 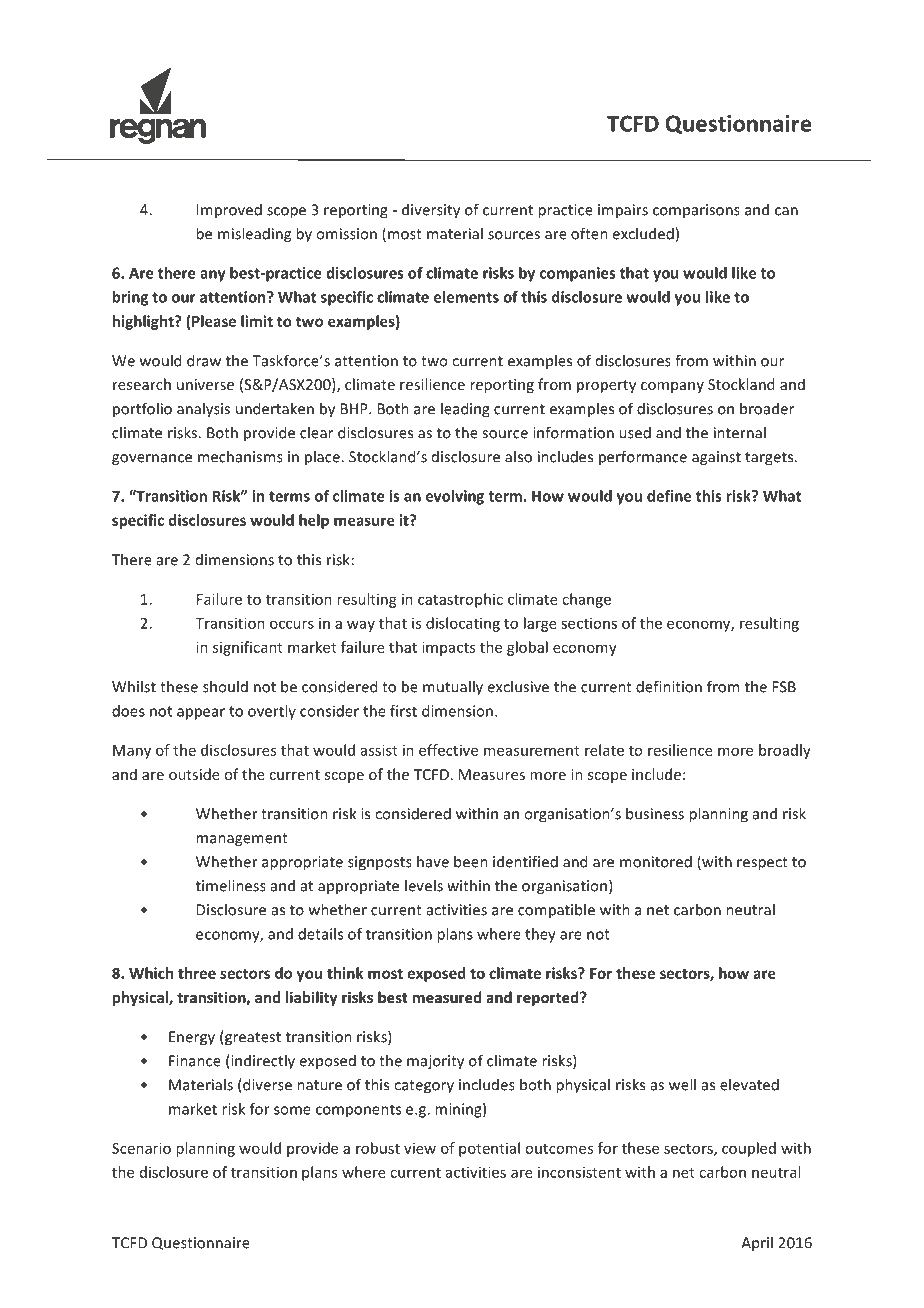 I want to click on Scenario, so click(x=141, y=1148).
